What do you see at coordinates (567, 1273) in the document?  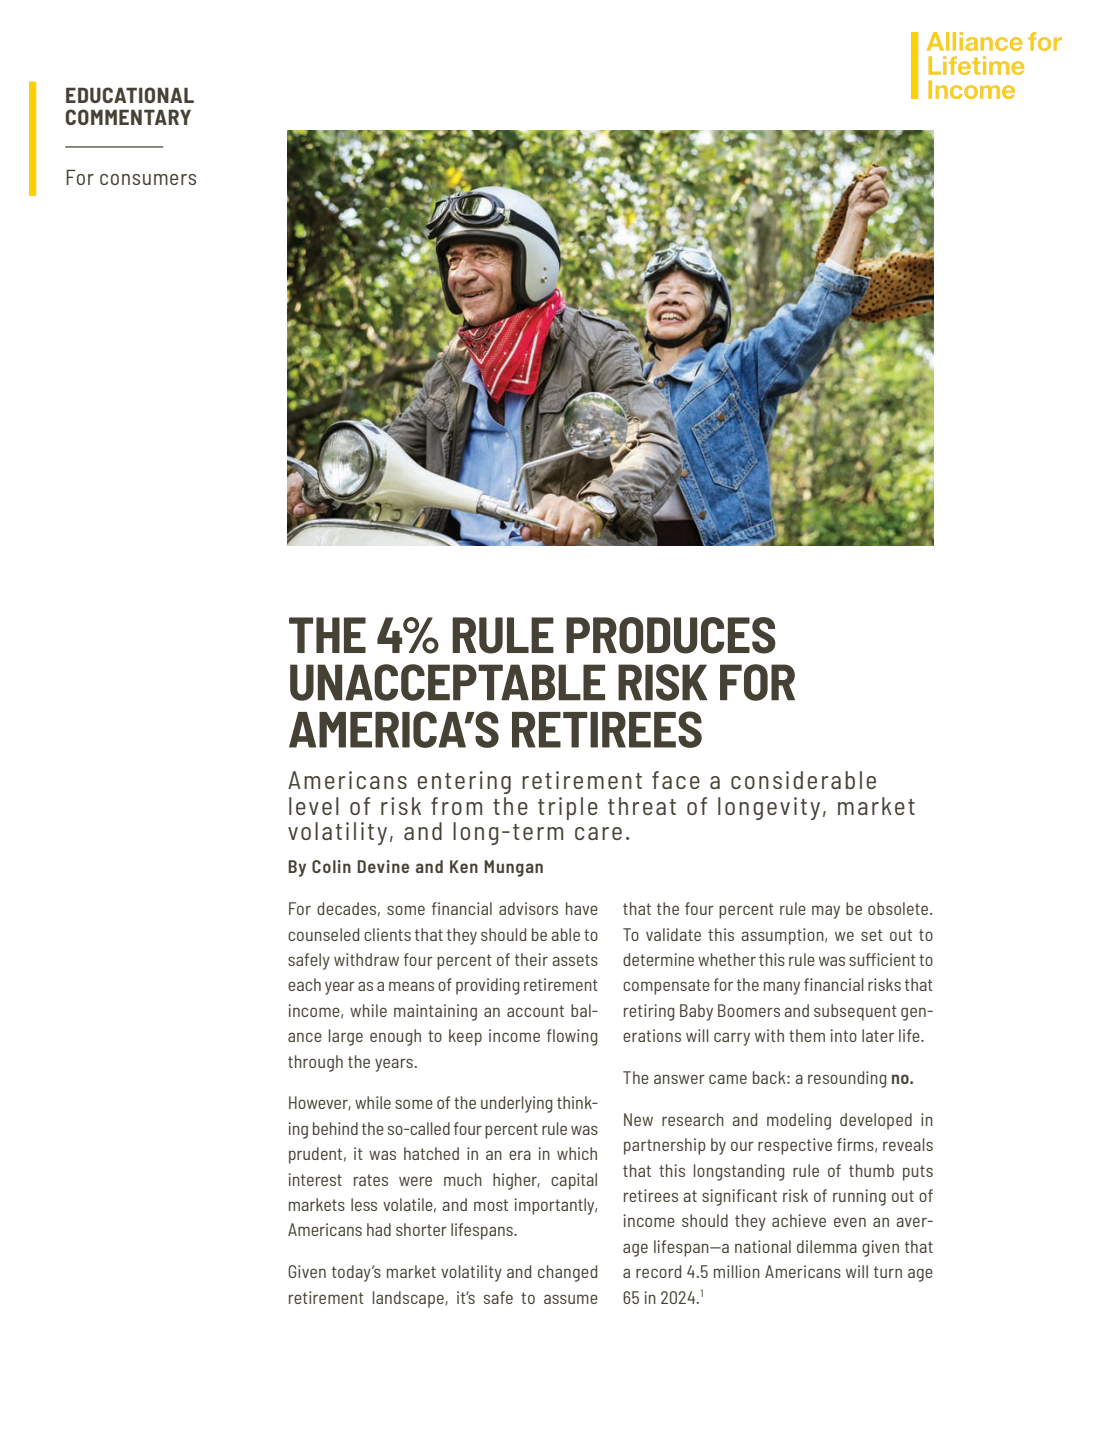 I see `changed` at bounding box center [567, 1273].
